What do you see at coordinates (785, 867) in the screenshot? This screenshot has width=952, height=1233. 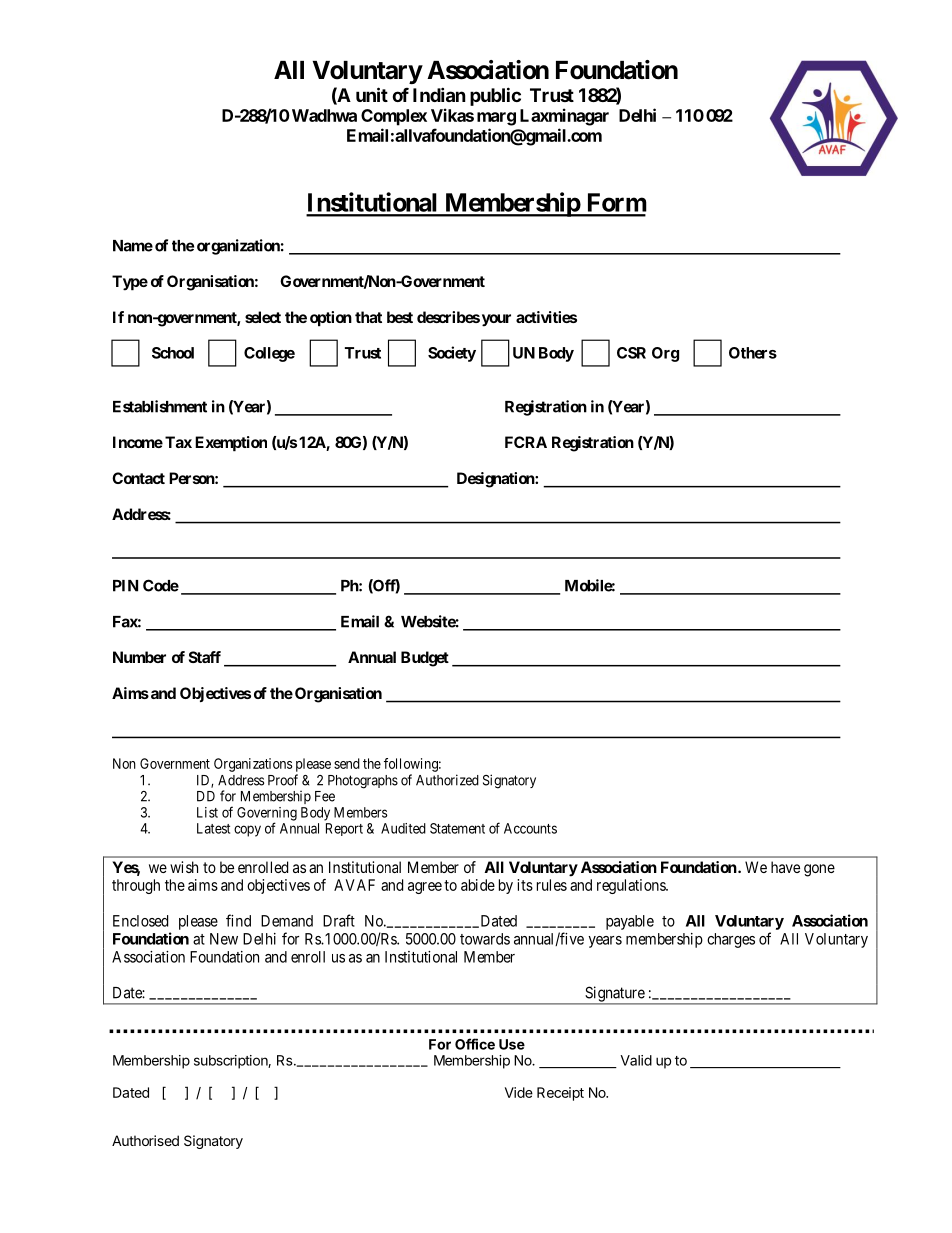 I see `have` at bounding box center [785, 867].
